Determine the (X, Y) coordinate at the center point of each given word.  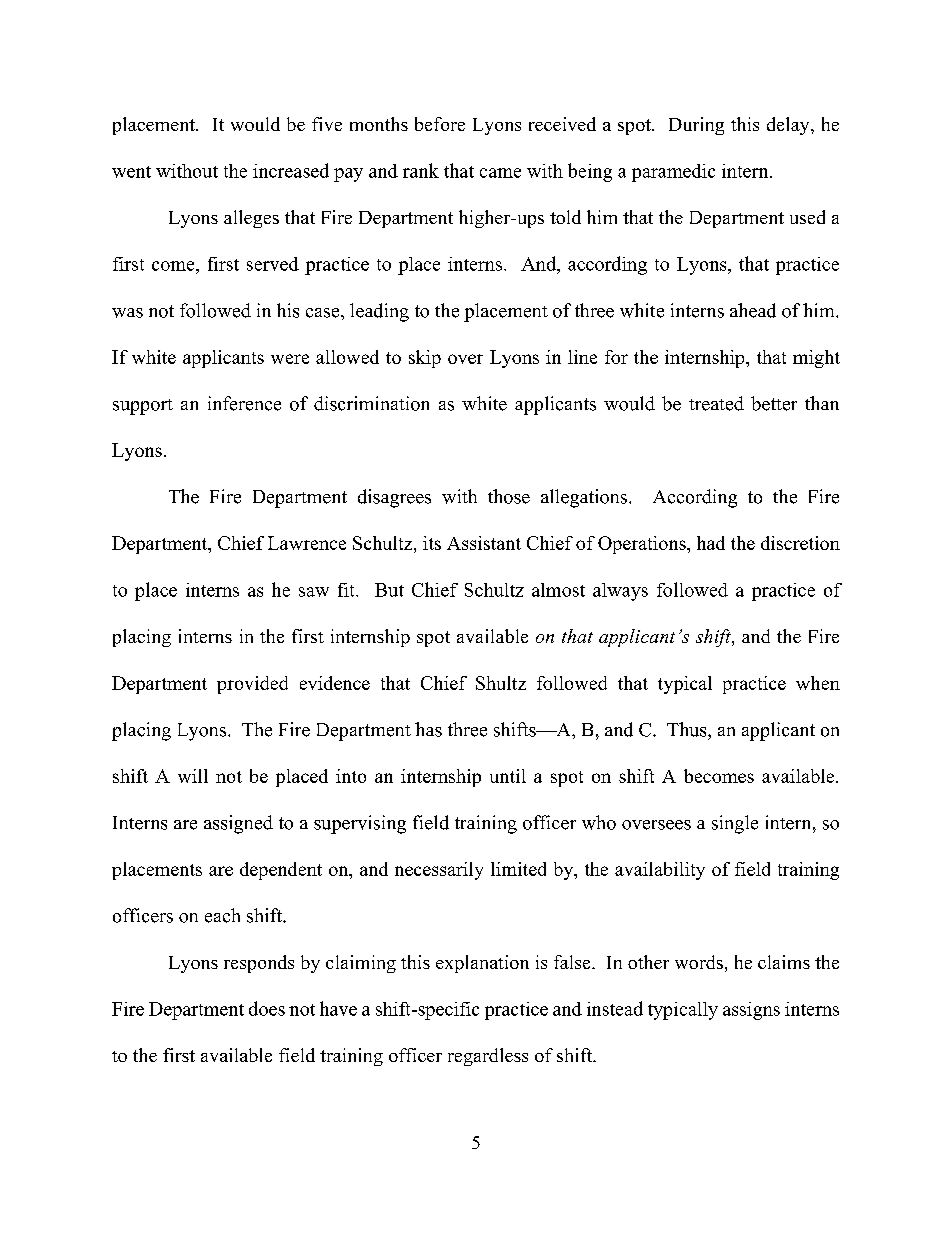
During (696, 126)
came (500, 173)
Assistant (484, 543)
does (267, 1008)
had (711, 543)
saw (314, 592)
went (131, 172)
